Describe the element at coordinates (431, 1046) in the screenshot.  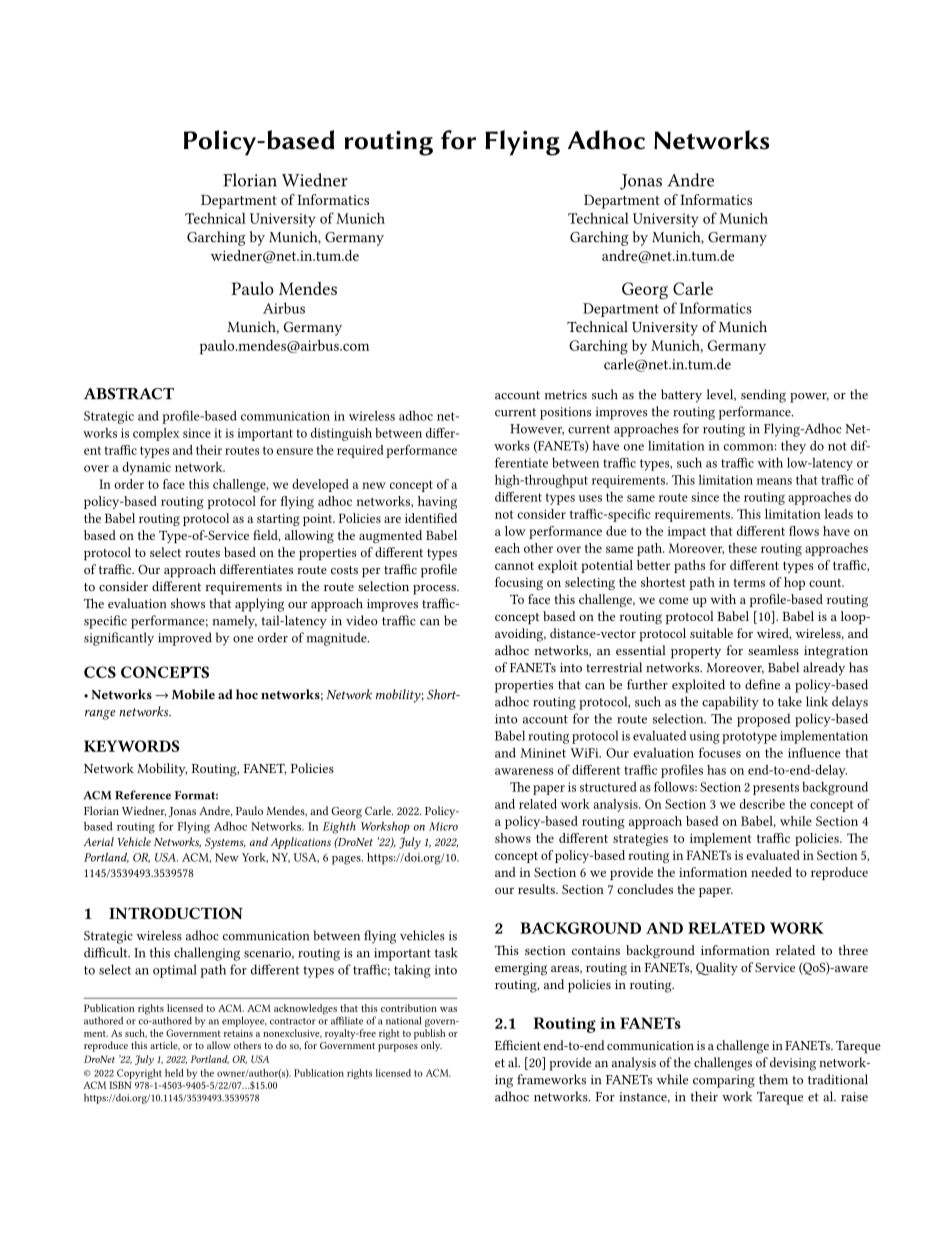
I see `only` at that location.
